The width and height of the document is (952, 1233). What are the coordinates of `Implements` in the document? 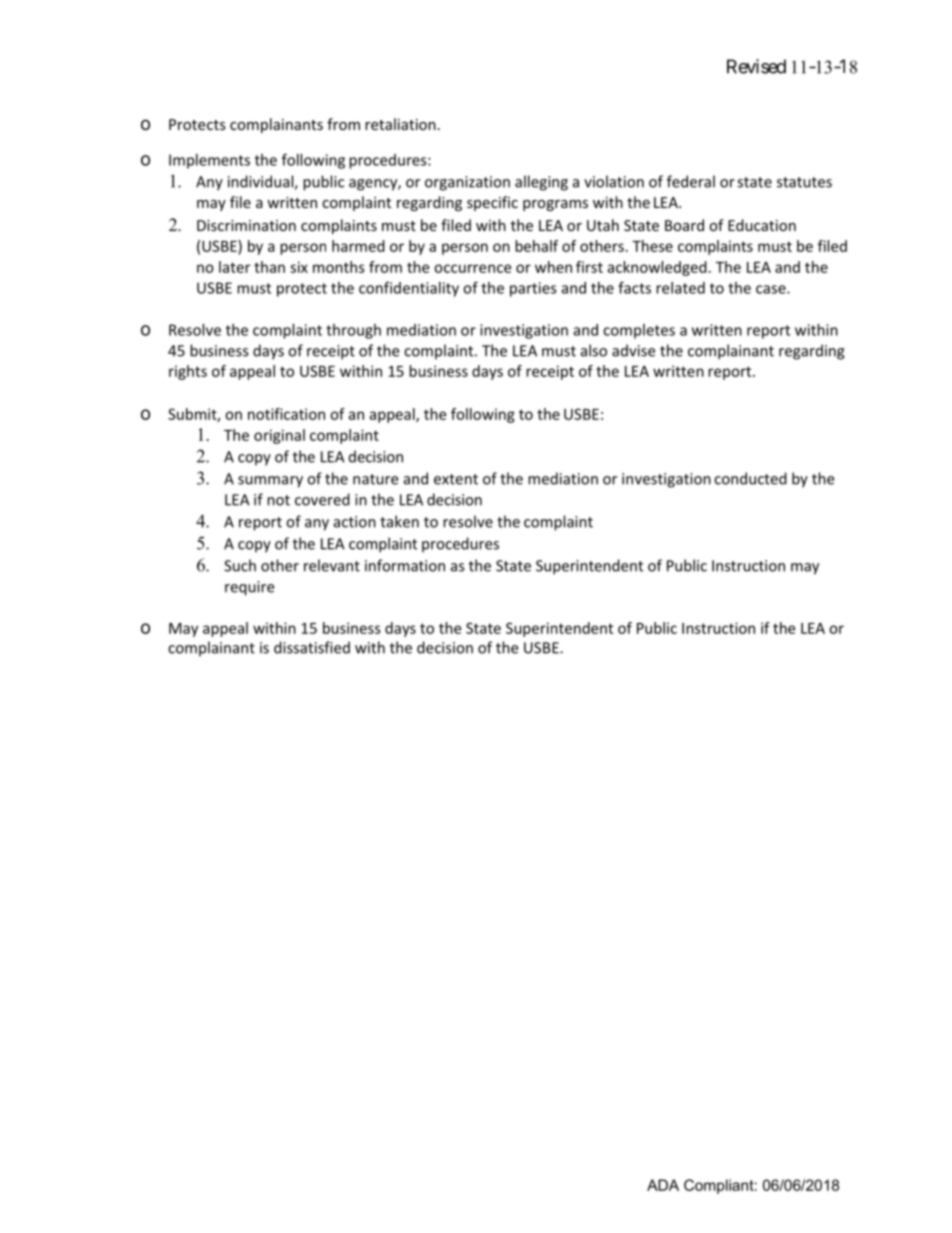 It's located at (209, 161).
